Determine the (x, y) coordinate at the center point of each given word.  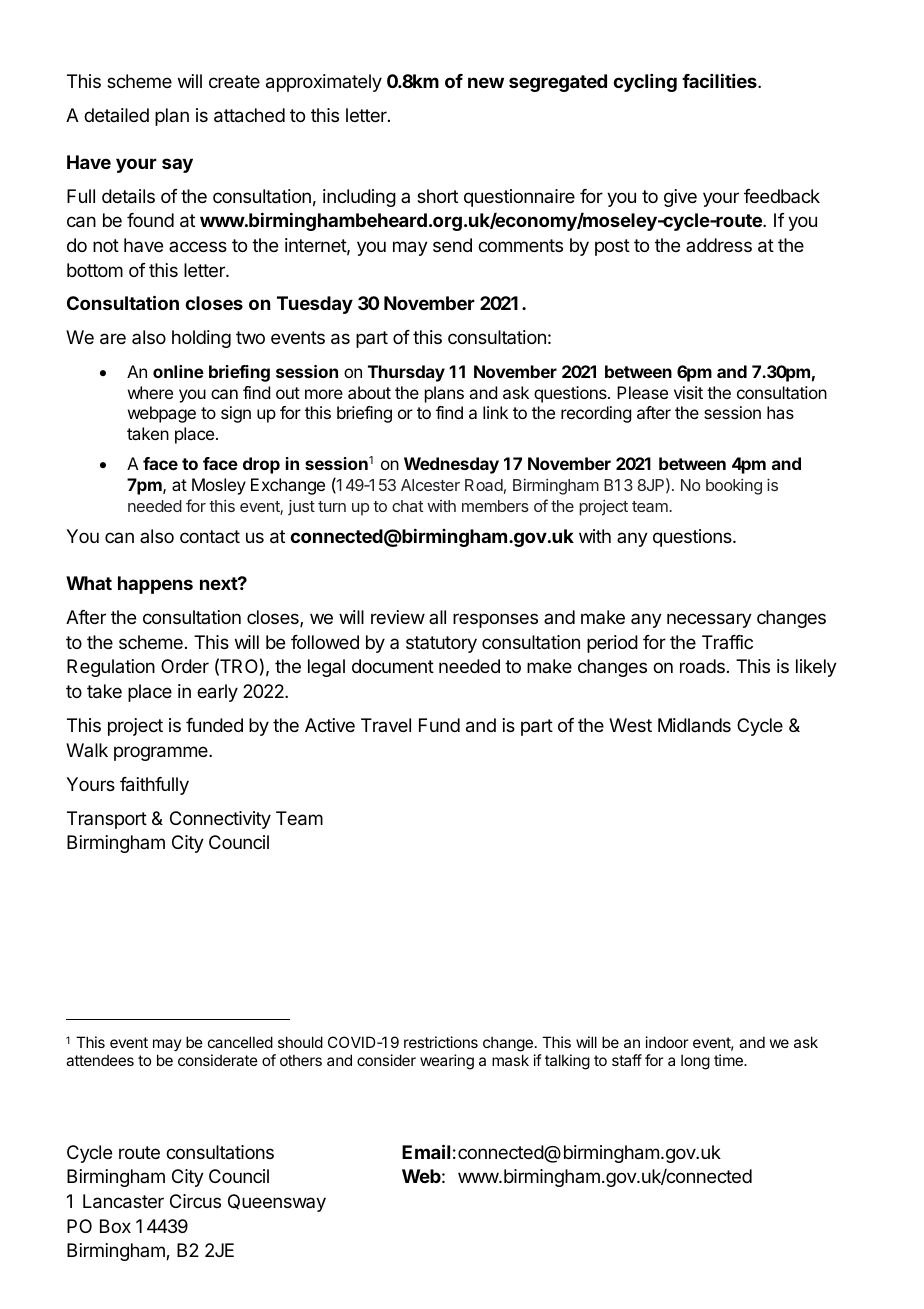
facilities (720, 80)
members (495, 506)
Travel (386, 725)
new (486, 82)
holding (201, 339)
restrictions (441, 1042)
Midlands (694, 725)
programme (162, 753)
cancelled (240, 1042)
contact (210, 536)
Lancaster (123, 1201)
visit (688, 392)
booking (734, 486)
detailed (116, 115)
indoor (667, 1042)
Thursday (406, 373)
